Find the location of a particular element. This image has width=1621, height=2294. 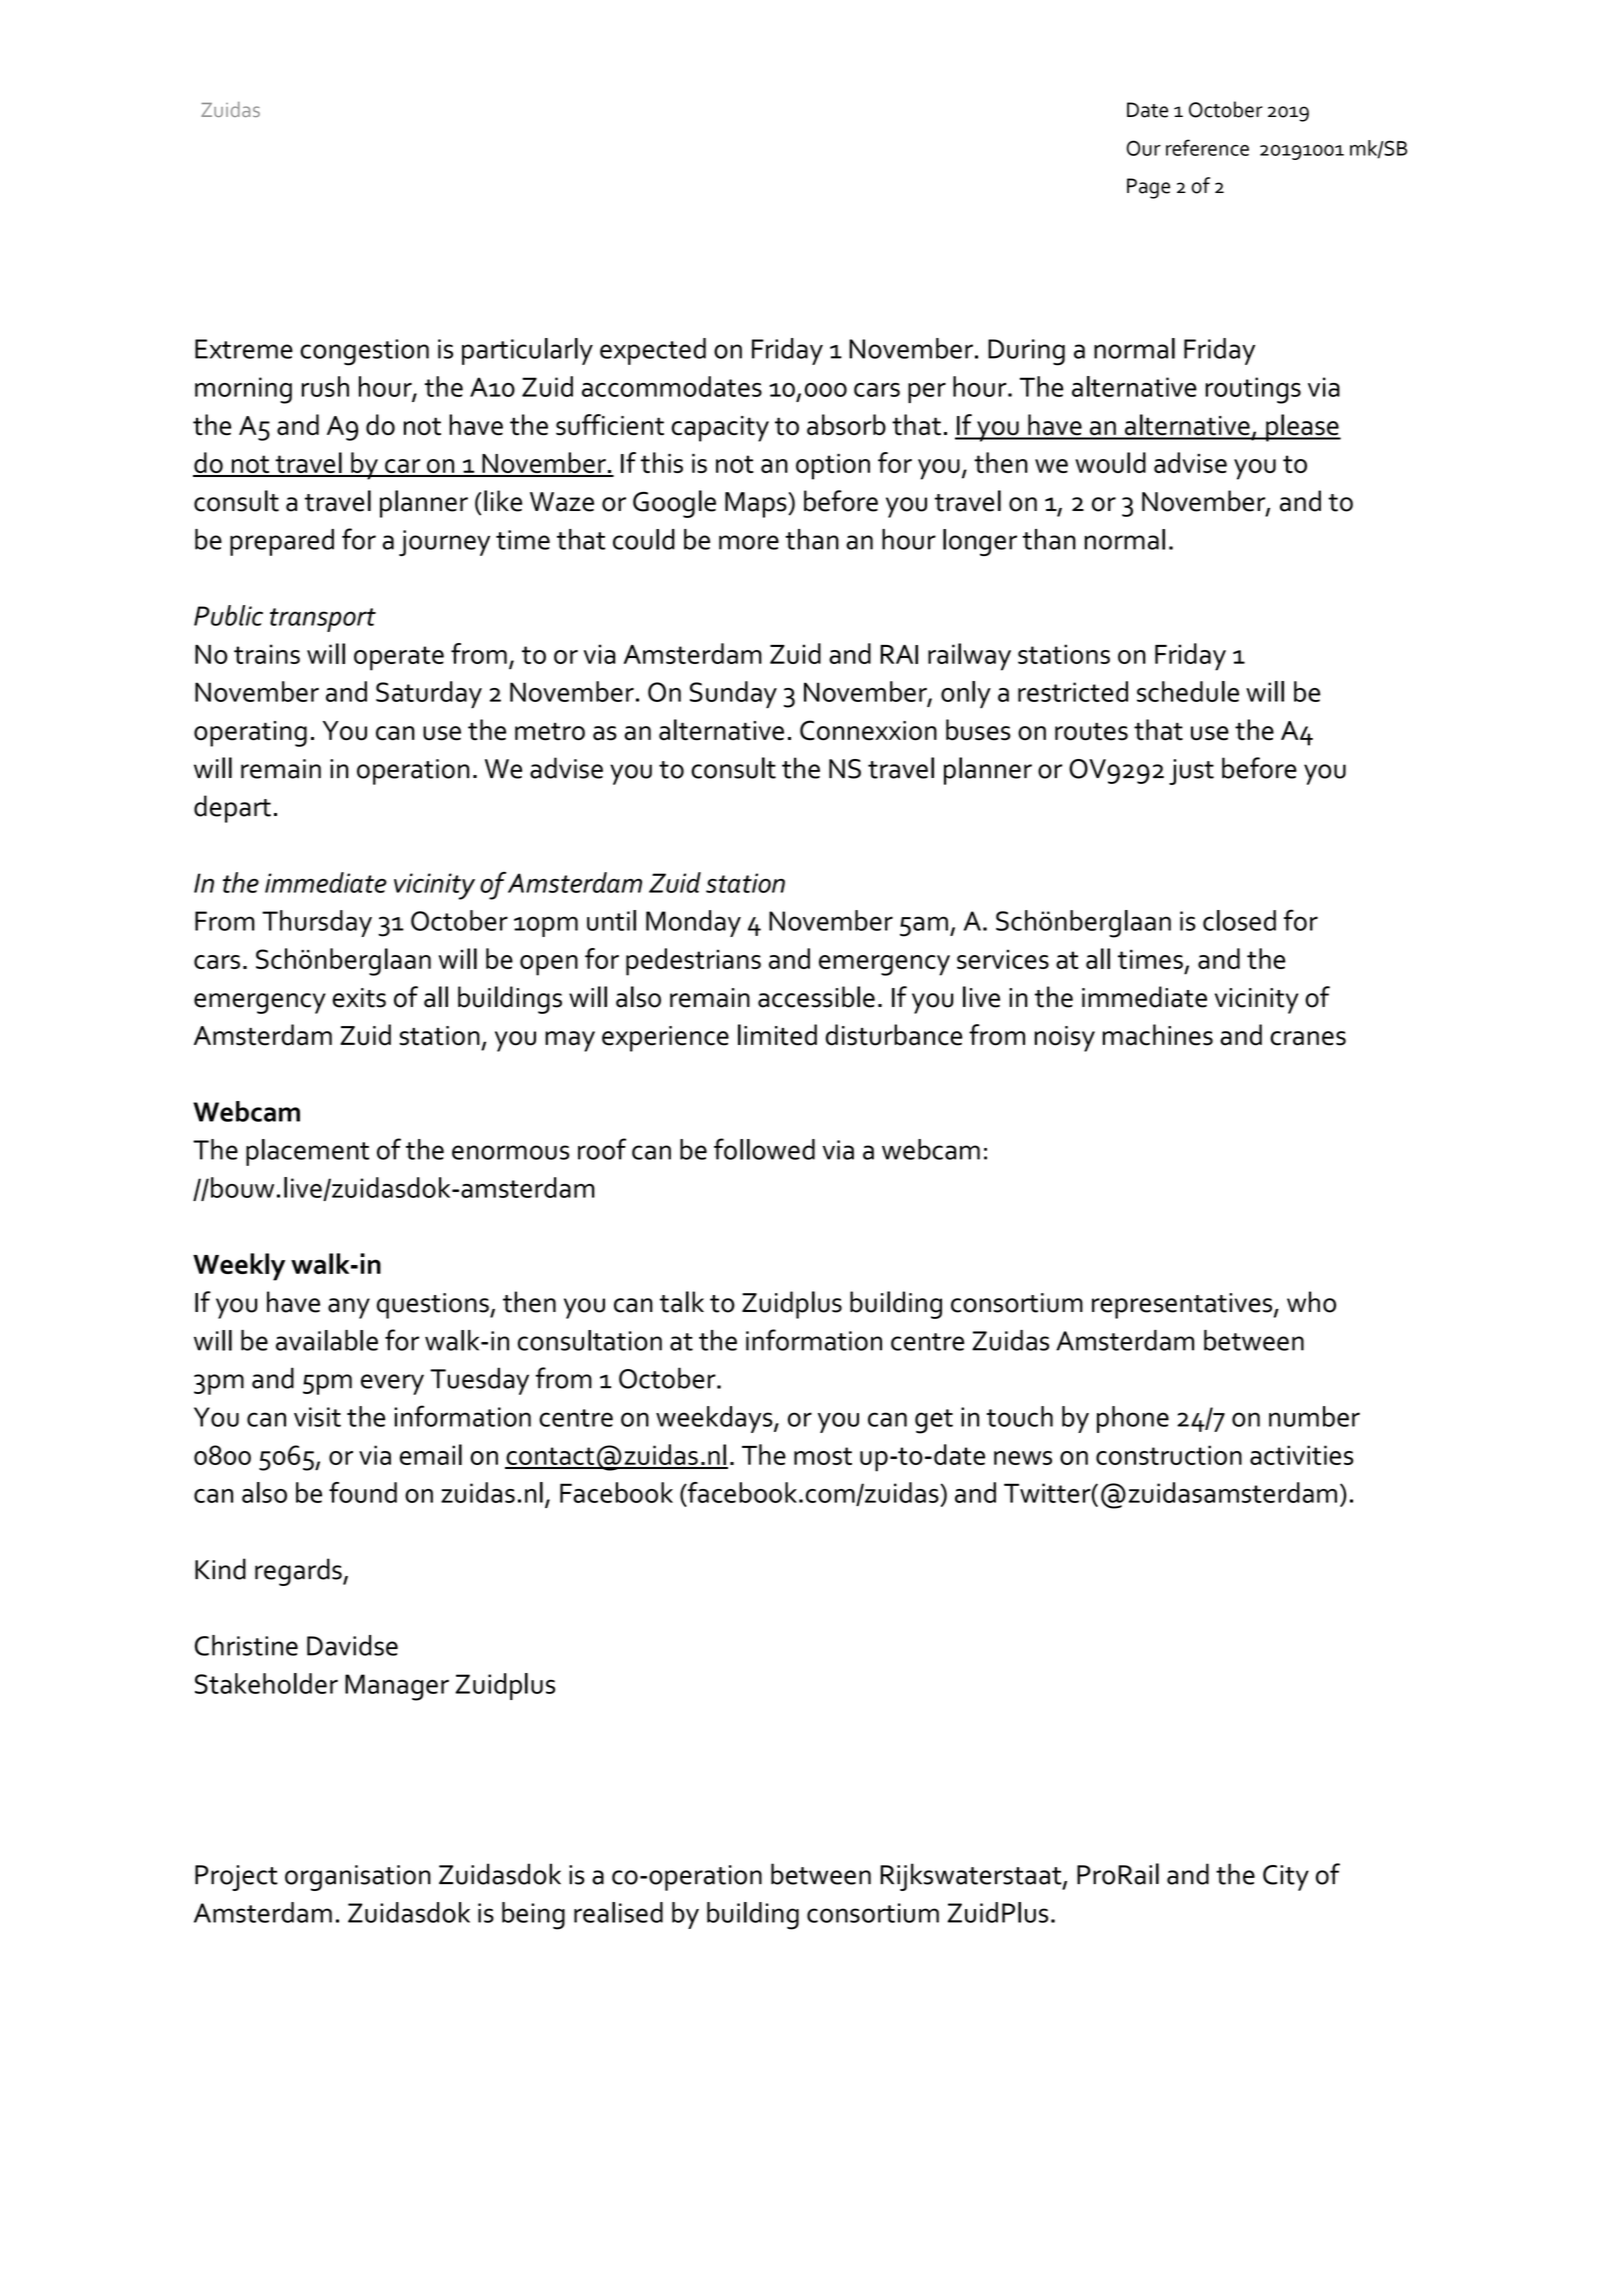

realised is located at coordinates (618, 1912).
